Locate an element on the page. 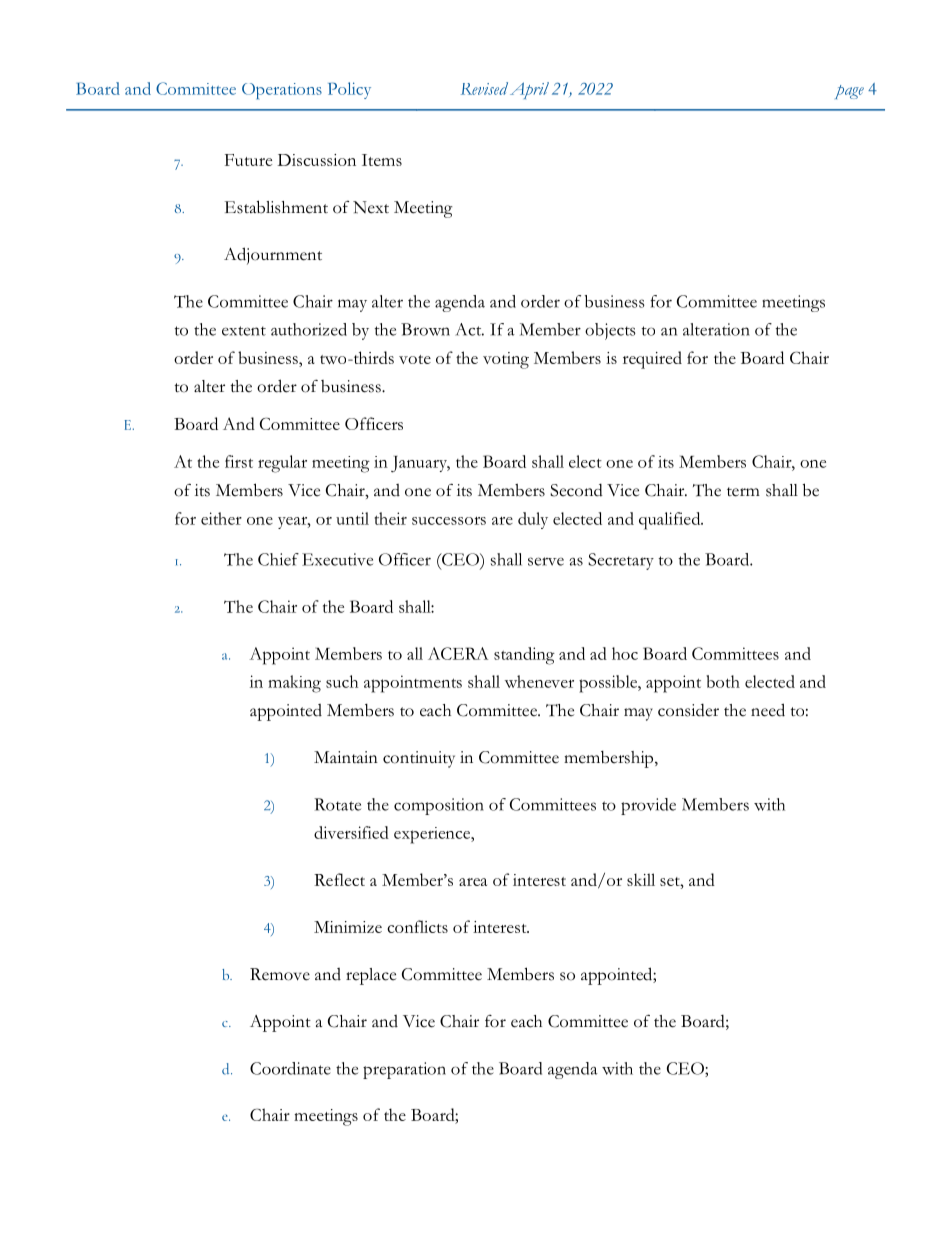  need is located at coordinates (768, 710).
